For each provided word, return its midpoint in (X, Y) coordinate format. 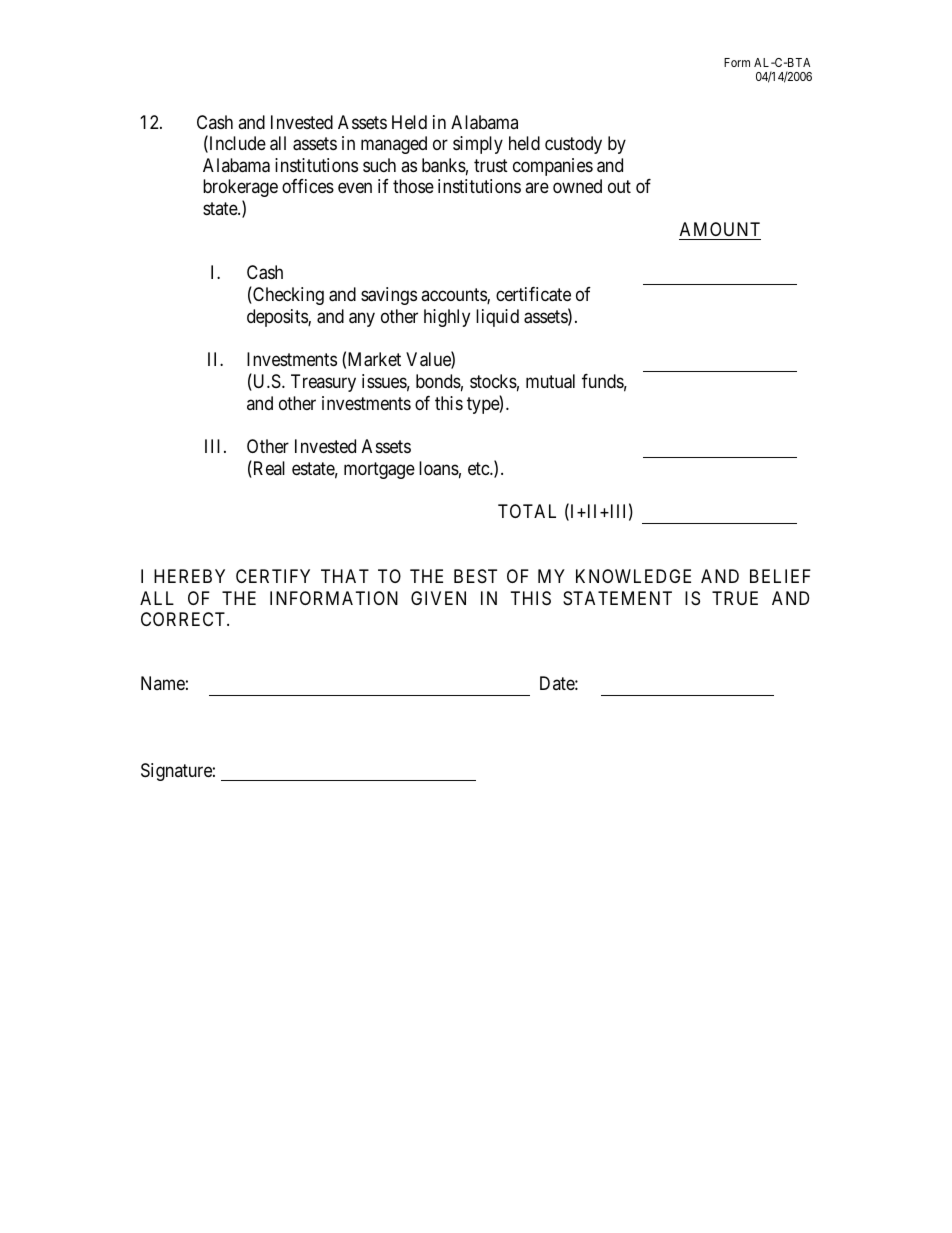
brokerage (240, 188)
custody (573, 145)
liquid (497, 318)
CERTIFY (273, 576)
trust (491, 165)
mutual (550, 381)
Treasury (323, 383)
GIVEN (438, 598)
